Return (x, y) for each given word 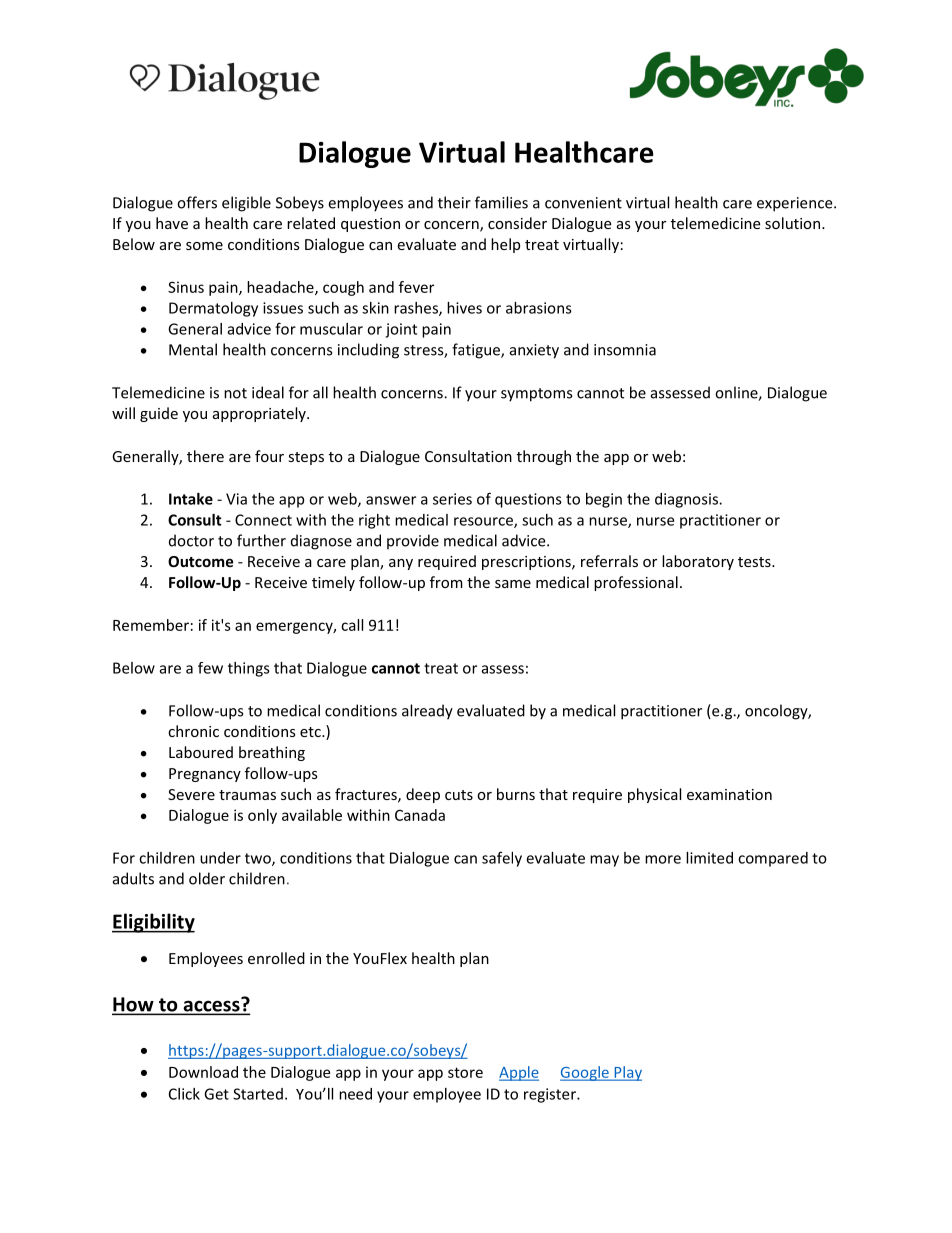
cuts (459, 795)
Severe (191, 794)
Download (203, 1072)
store (465, 1072)
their (454, 202)
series (452, 499)
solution (792, 223)
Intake (191, 499)
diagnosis (687, 500)
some (204, 246)
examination (729, 794)
